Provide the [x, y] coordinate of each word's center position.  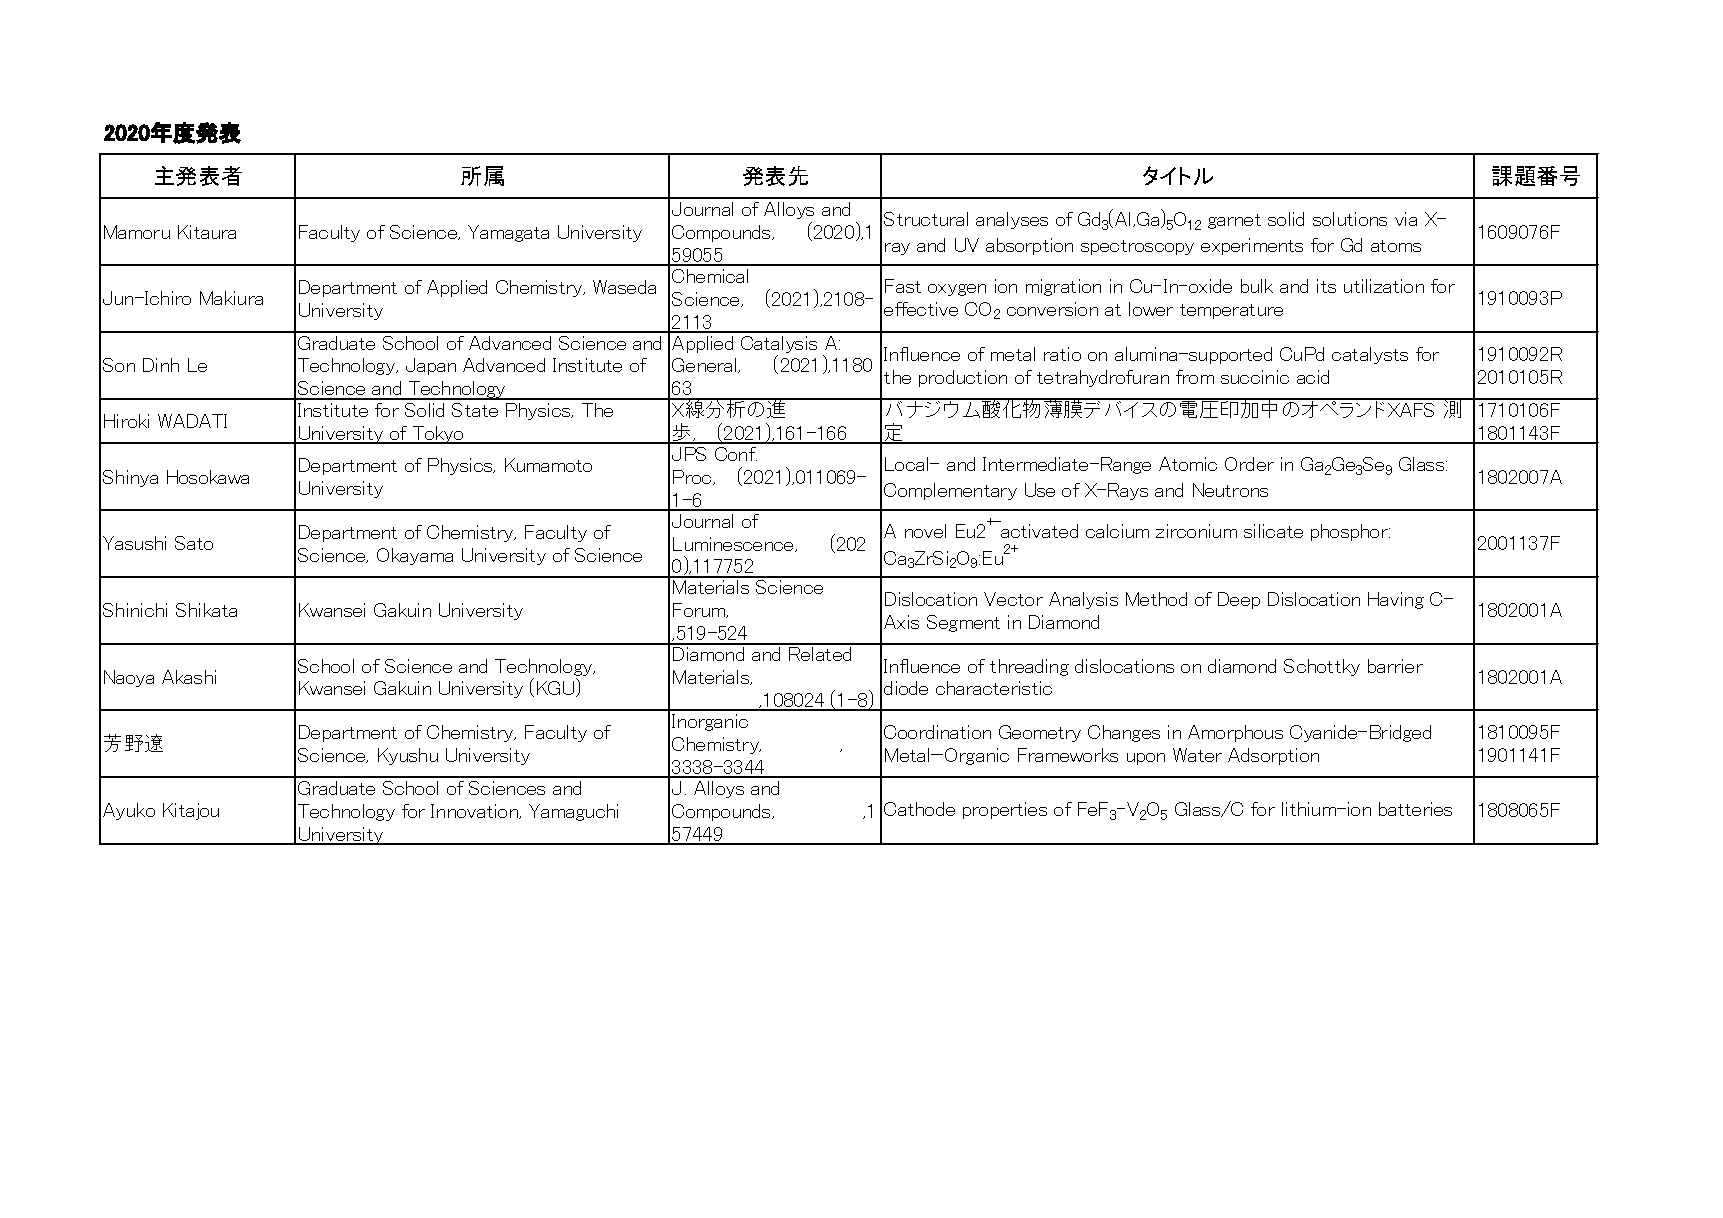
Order [1249, 464]
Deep [1239, 600]
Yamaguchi [573, 812]
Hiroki [126, 421]
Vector [1013, 599]
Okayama [415, 556]
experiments [1252, 246]
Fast [903, 286]
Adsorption [1273, 756]
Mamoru [137, 232]
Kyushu [408, 756]
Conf [736, 454]
